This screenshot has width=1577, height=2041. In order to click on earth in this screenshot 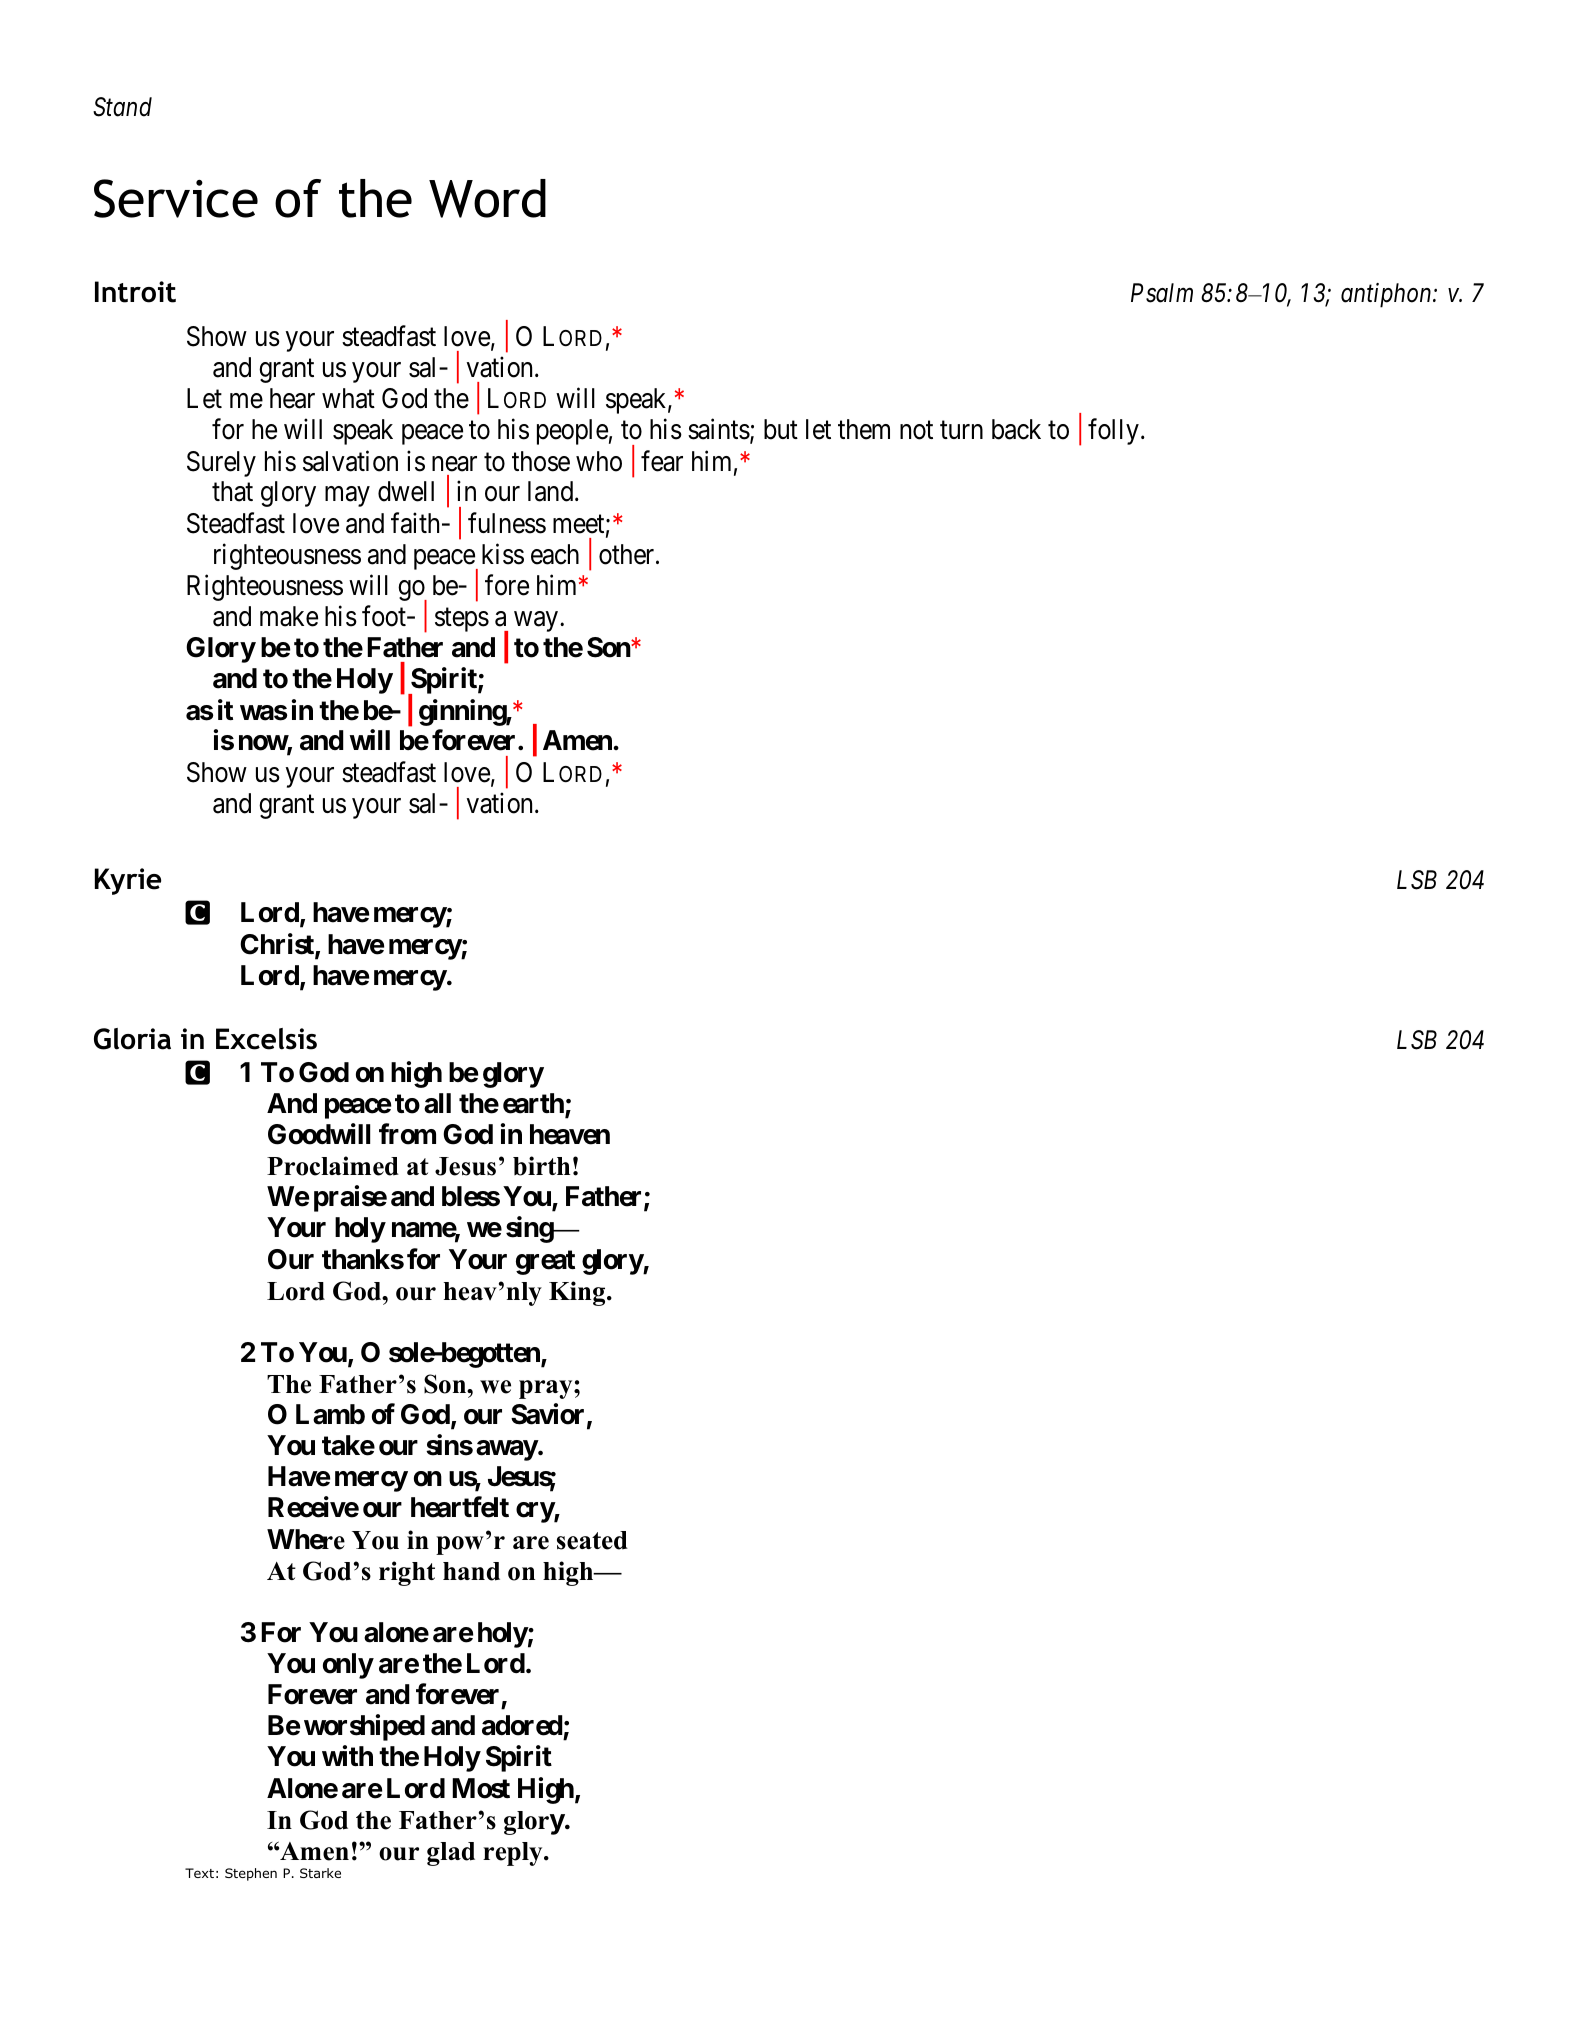, I will do `click(534, 1104)`.
